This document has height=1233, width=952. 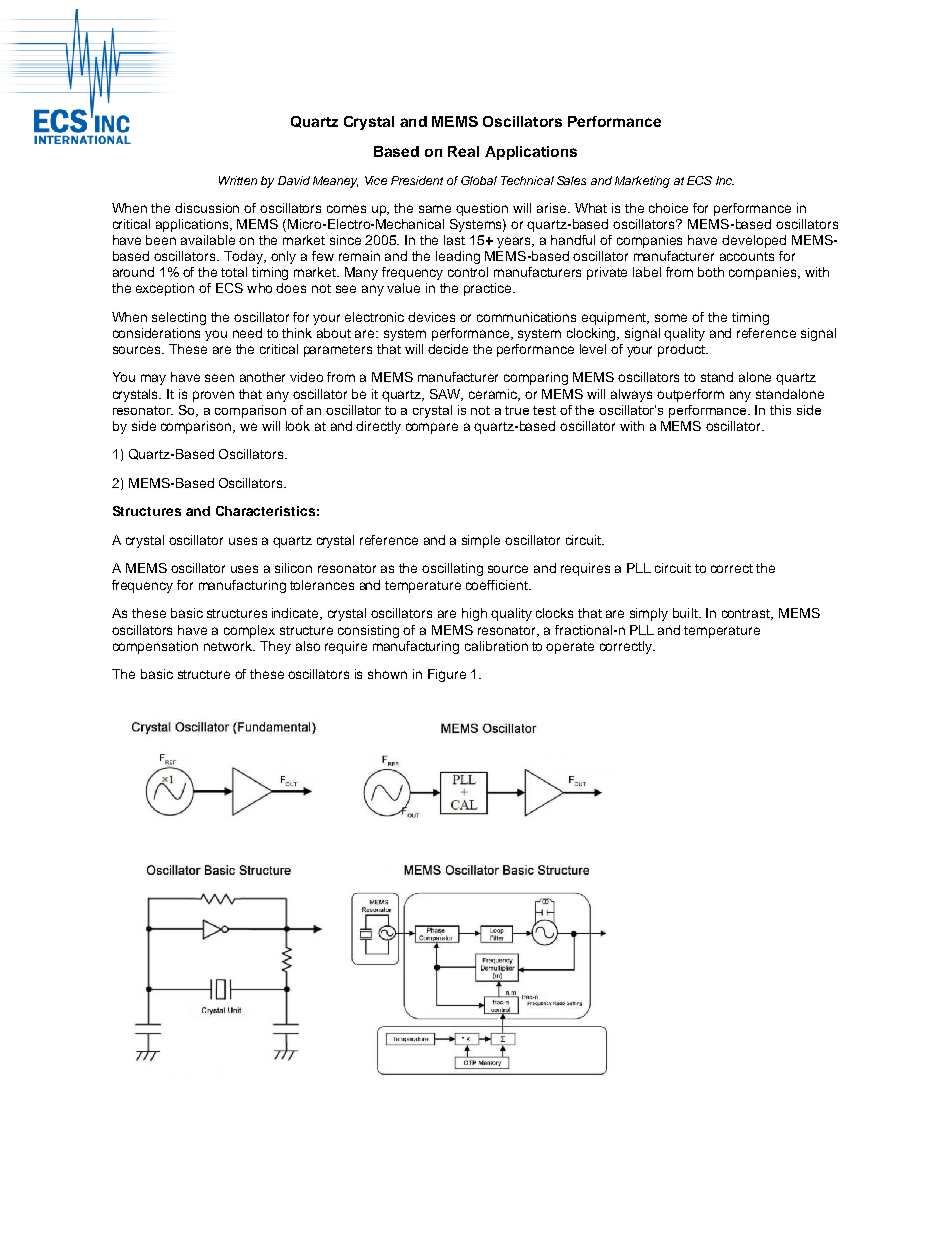 I want to click on exception, so click(x=165, y=289).
